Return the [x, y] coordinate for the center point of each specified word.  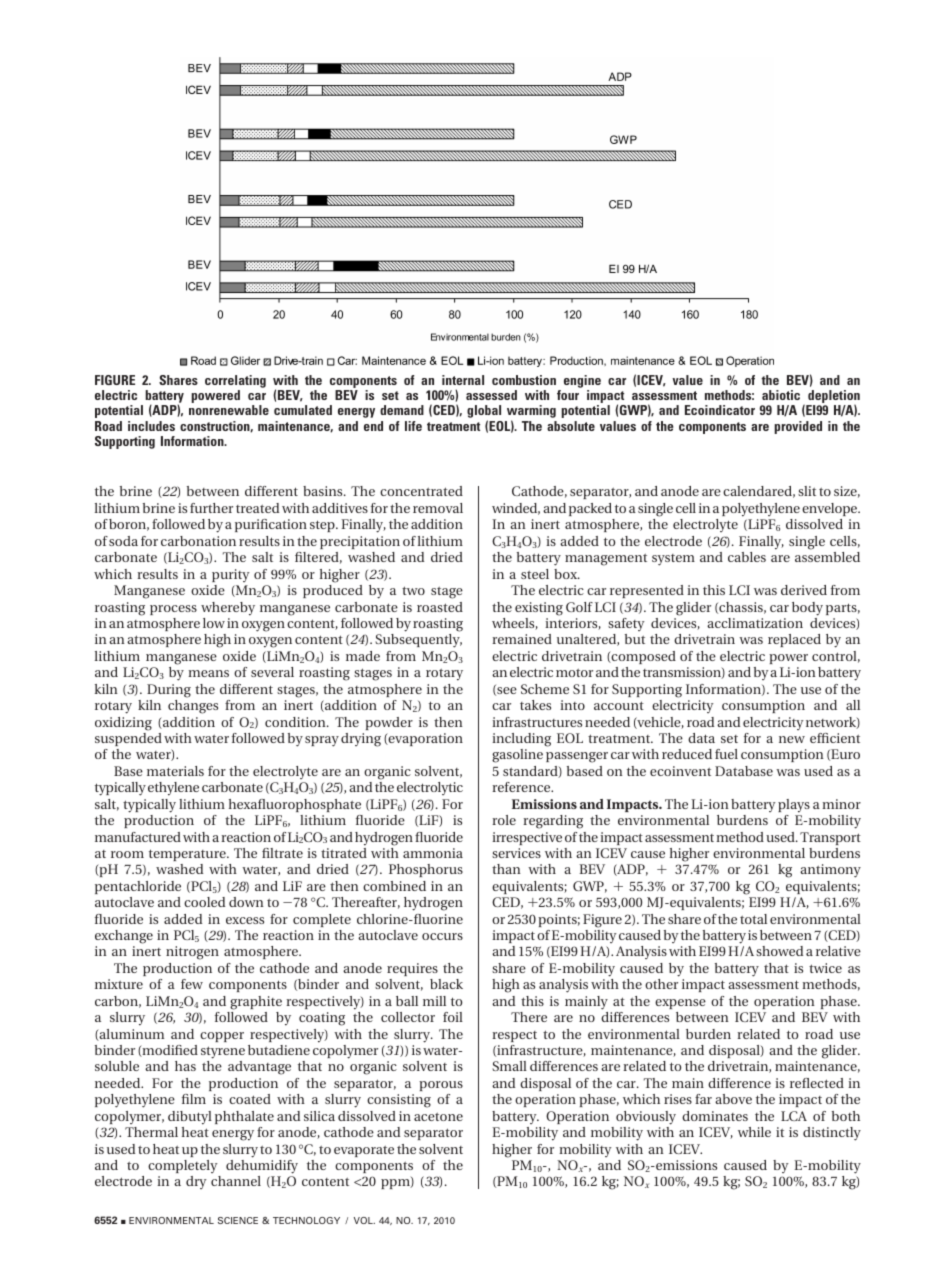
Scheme [545, 689]
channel [236, 1181]
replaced [794, 640]
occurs [442, 936]
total [753, 919]
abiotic [781, 395]
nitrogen [192, 953]
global [484, 413]
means [208, 673]
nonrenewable [229, 410]
